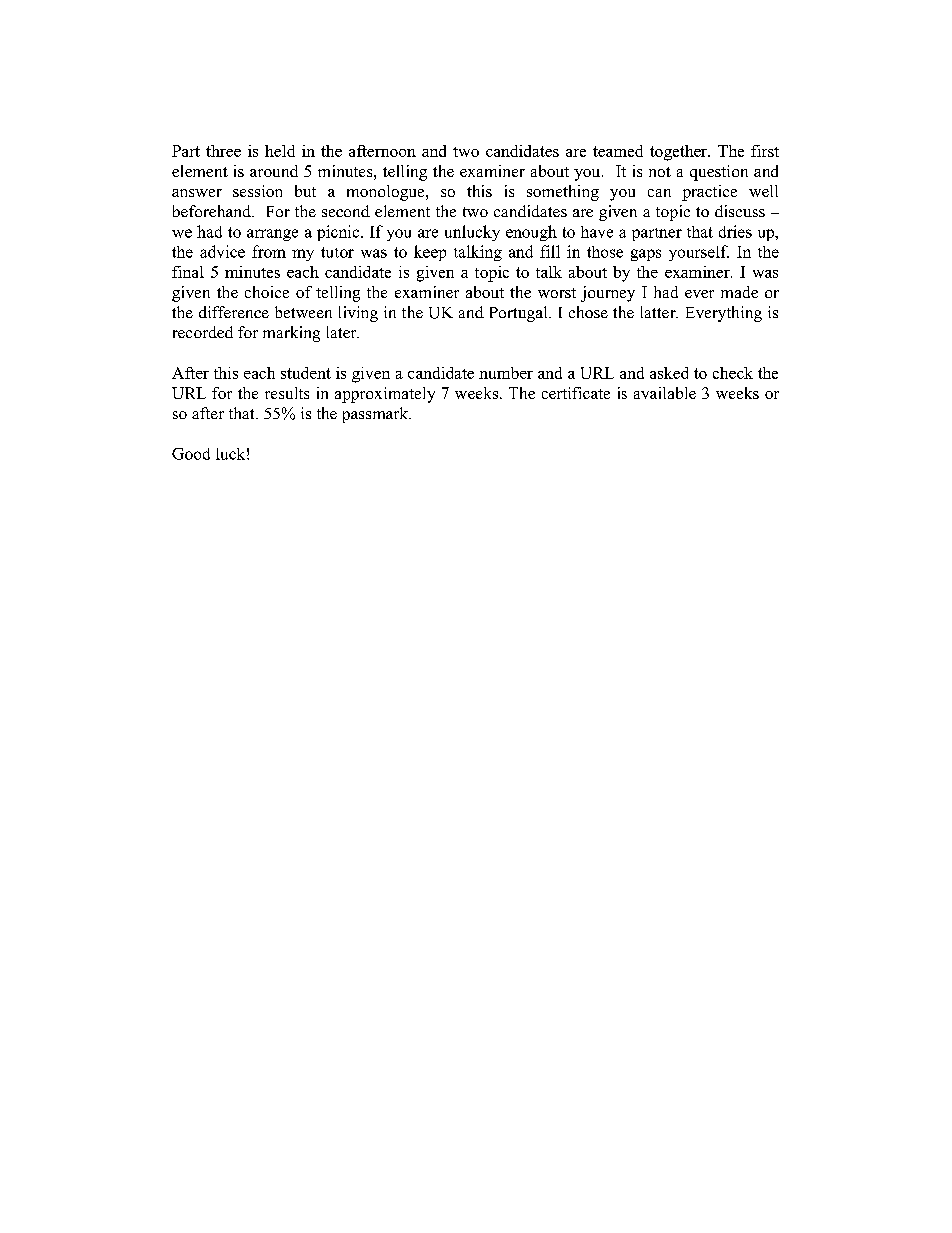 Image resolution: width=952 pixels, height=1233 pixels. What do you see at coordinates (213, 211) in the screenshot?
I see `beforehand` at bounding box center [213, 211].
